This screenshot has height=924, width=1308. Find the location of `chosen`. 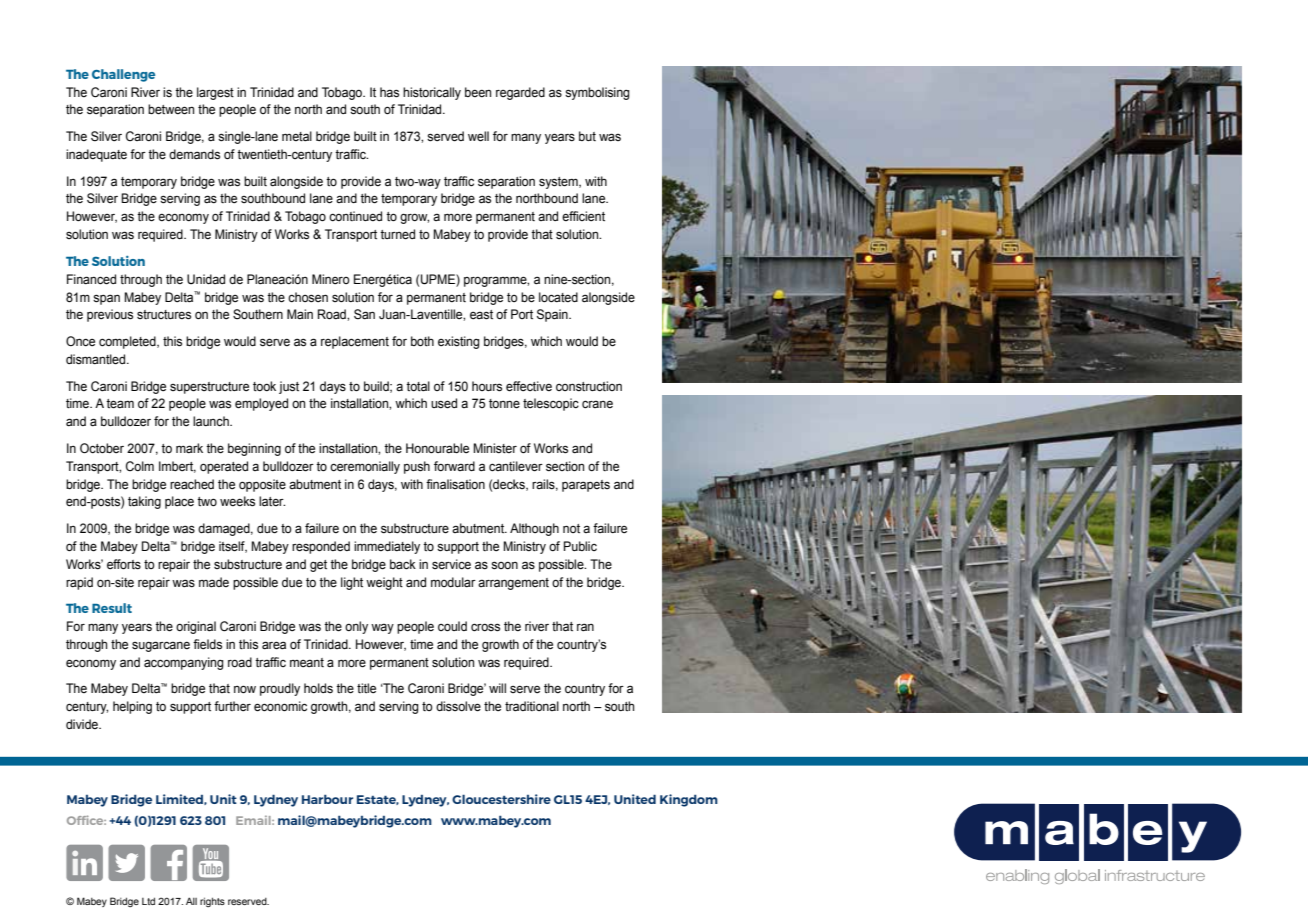

chosen is located at coordinates (308, 297).
